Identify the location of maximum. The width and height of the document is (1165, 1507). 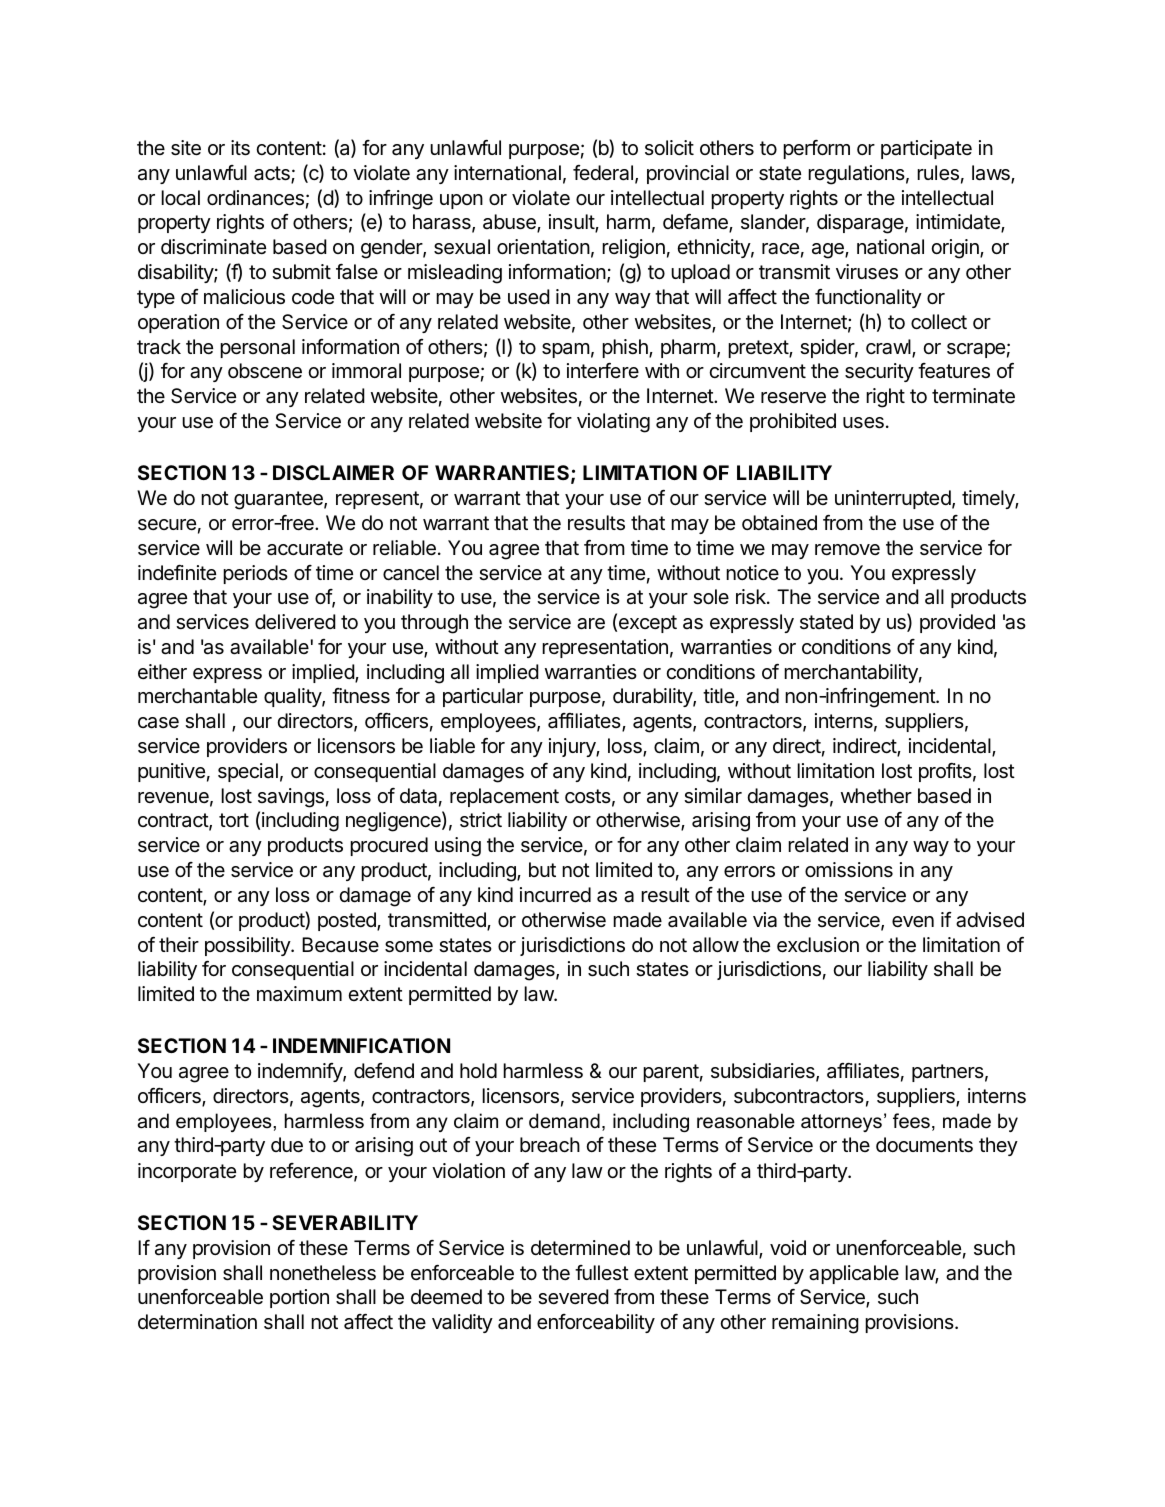
(299, 994).
